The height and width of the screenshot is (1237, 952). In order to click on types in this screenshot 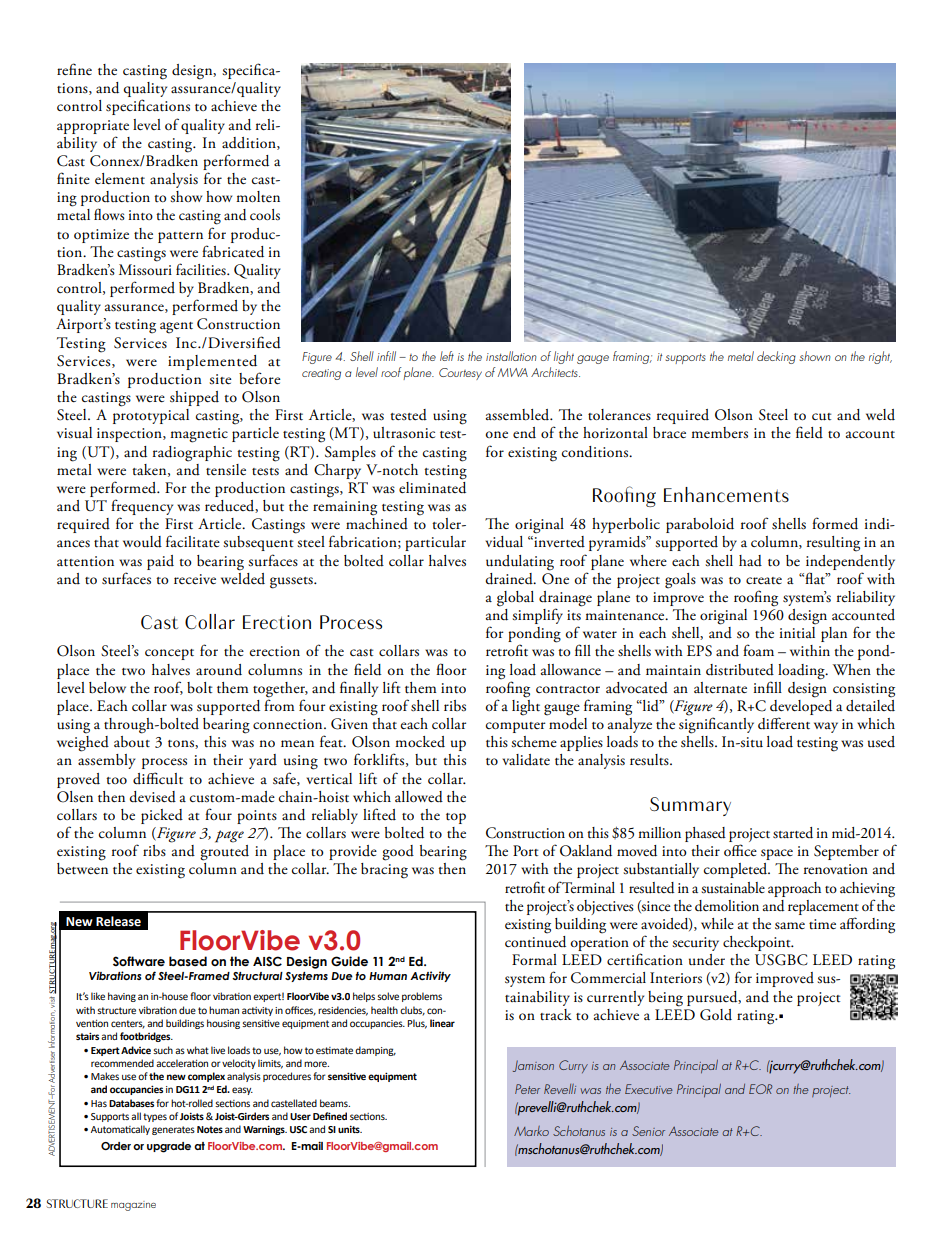, I will do `click(155, 1117)`.
